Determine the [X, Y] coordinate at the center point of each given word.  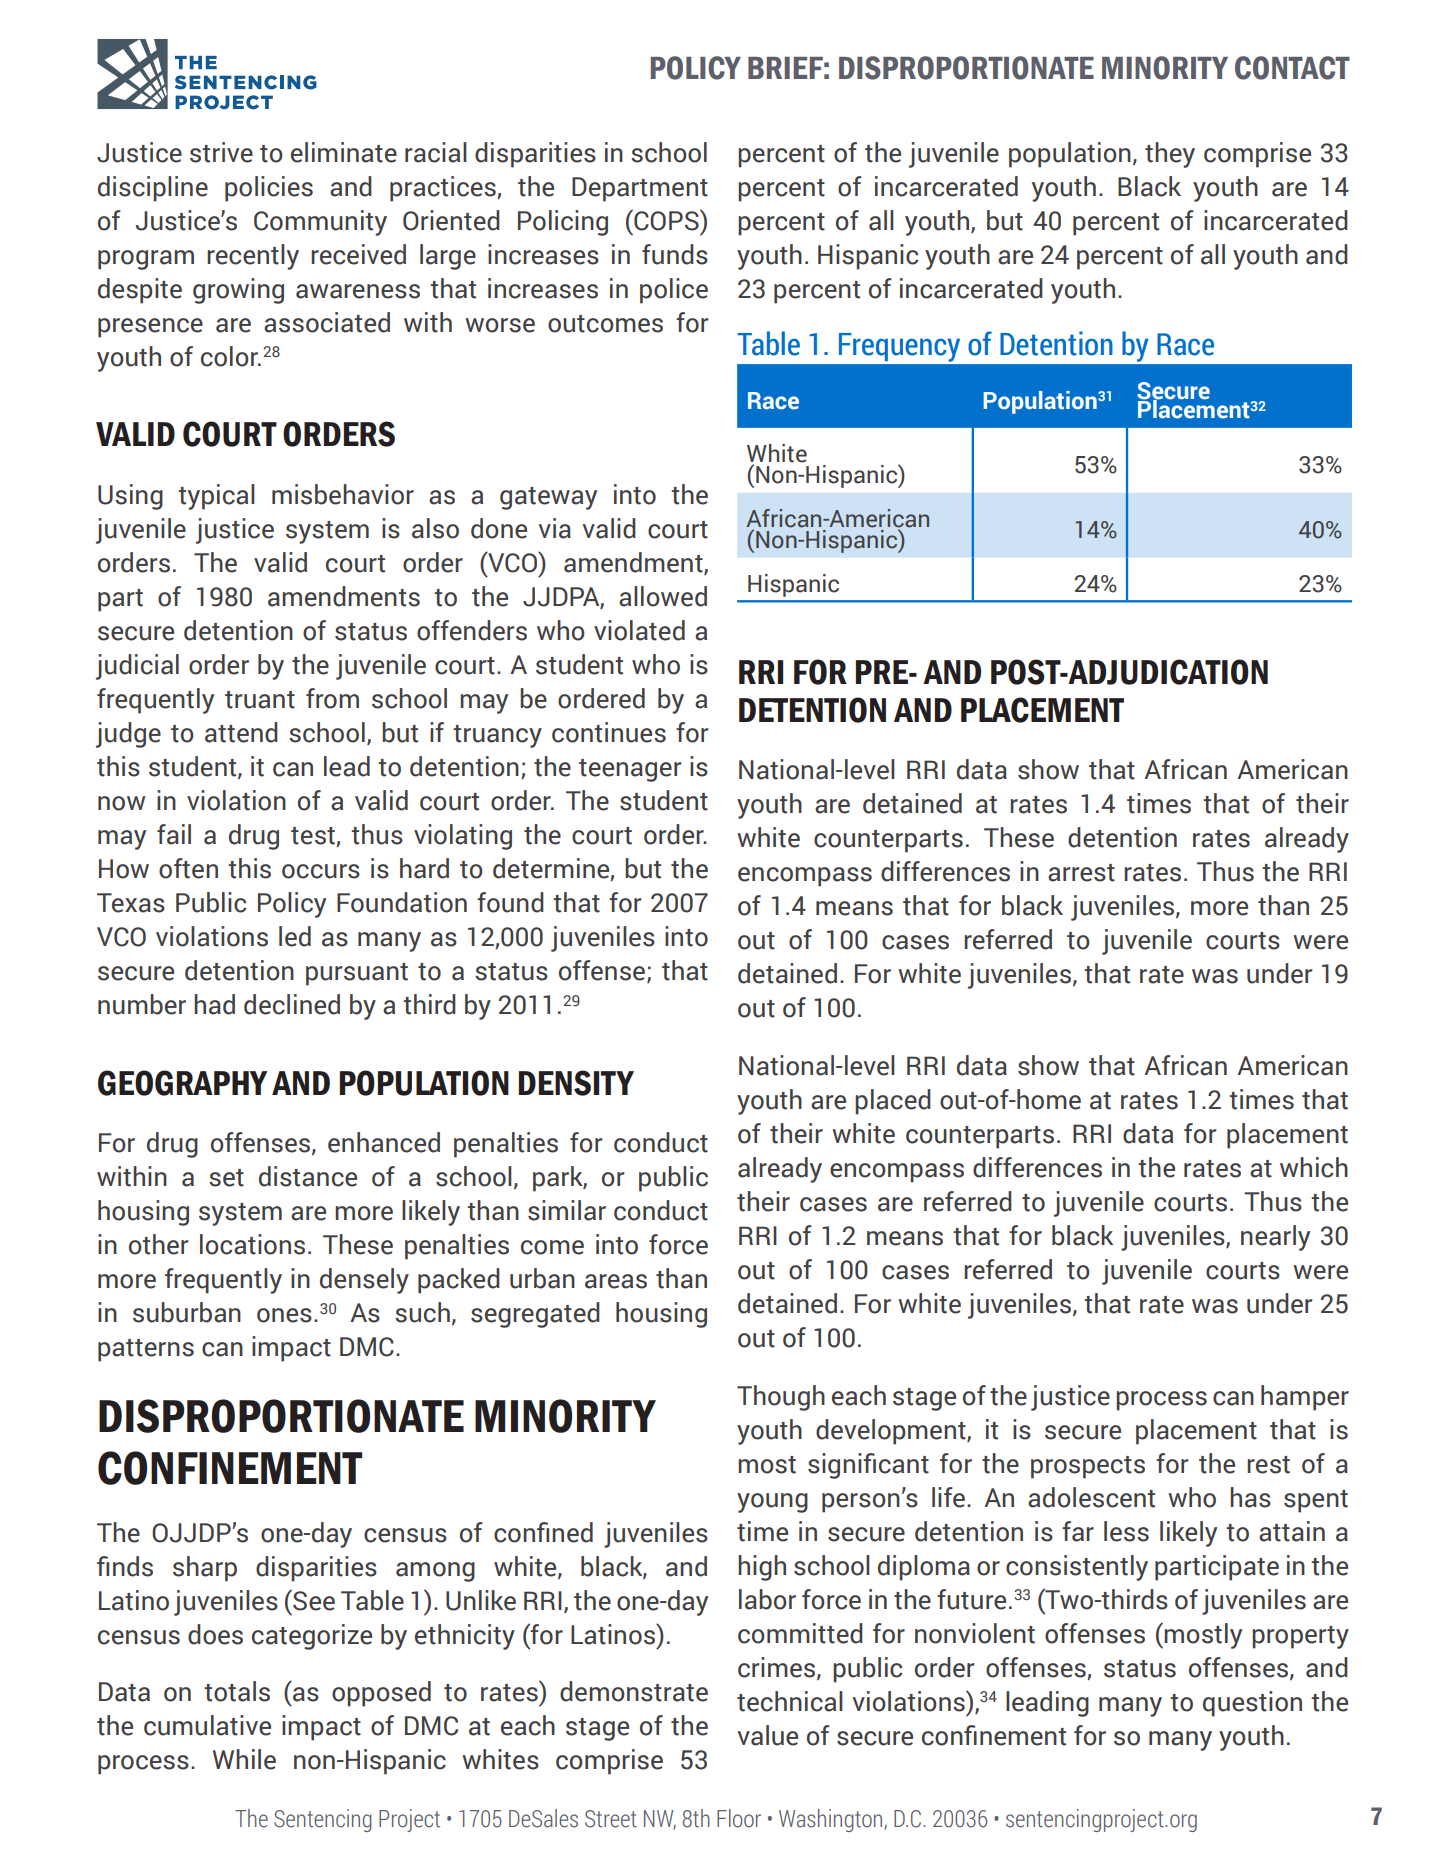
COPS [666, 220]
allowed [663, 596]
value [767, 1735]
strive [221, 152]
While [244, 1759]
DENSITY [576, 1083]
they [1170, 155]
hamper [1305, 1398]
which [1314, 1167]
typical [216, 497]
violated [639, 630]
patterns [146, 1350]
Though [781, 1398]
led [295, 936]
